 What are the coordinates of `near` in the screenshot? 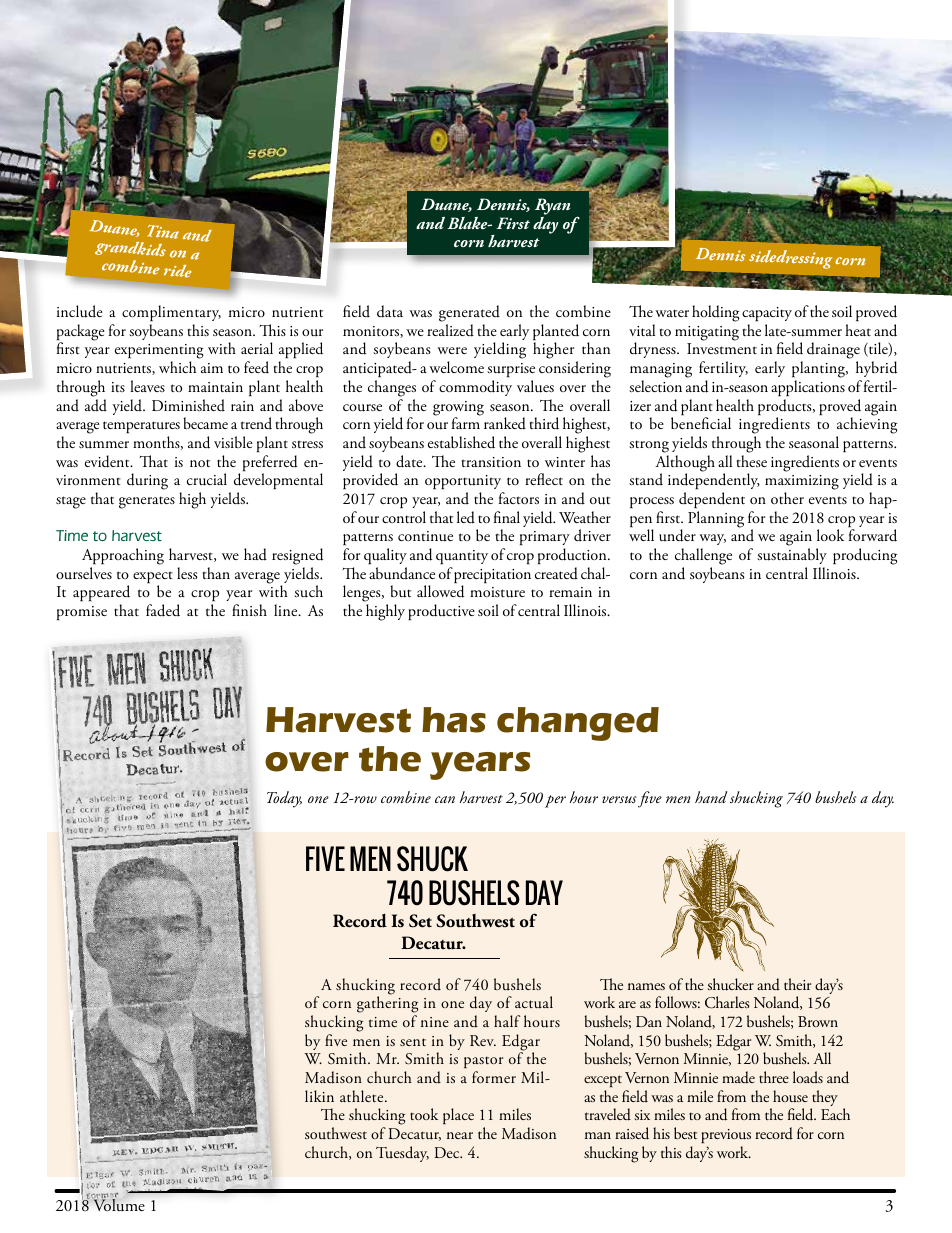 It's located at (460, 1135).
